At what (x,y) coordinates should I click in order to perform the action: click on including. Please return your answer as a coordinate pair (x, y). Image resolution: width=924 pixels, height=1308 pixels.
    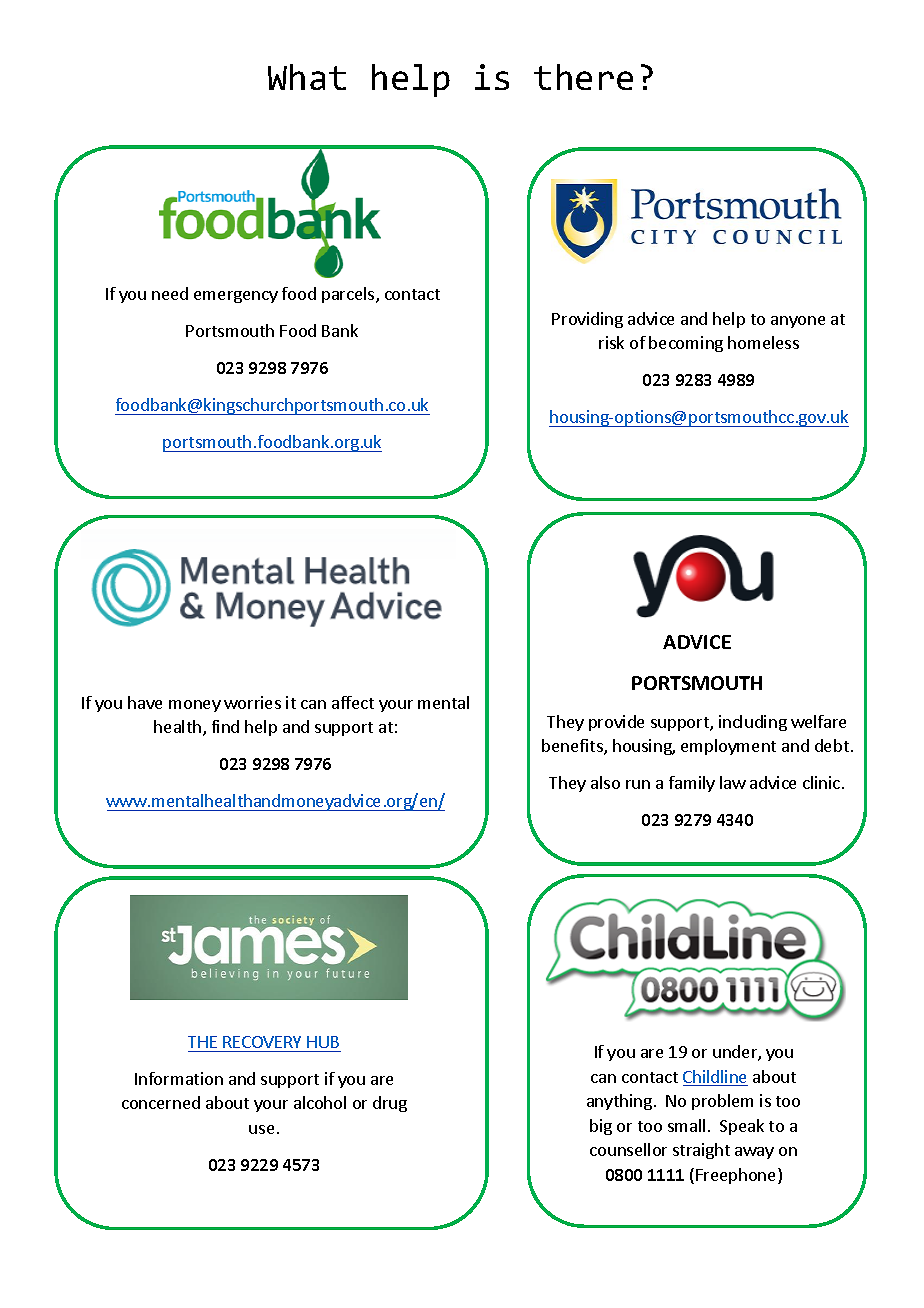
    Looking at the image, I should click on (753, 723).
